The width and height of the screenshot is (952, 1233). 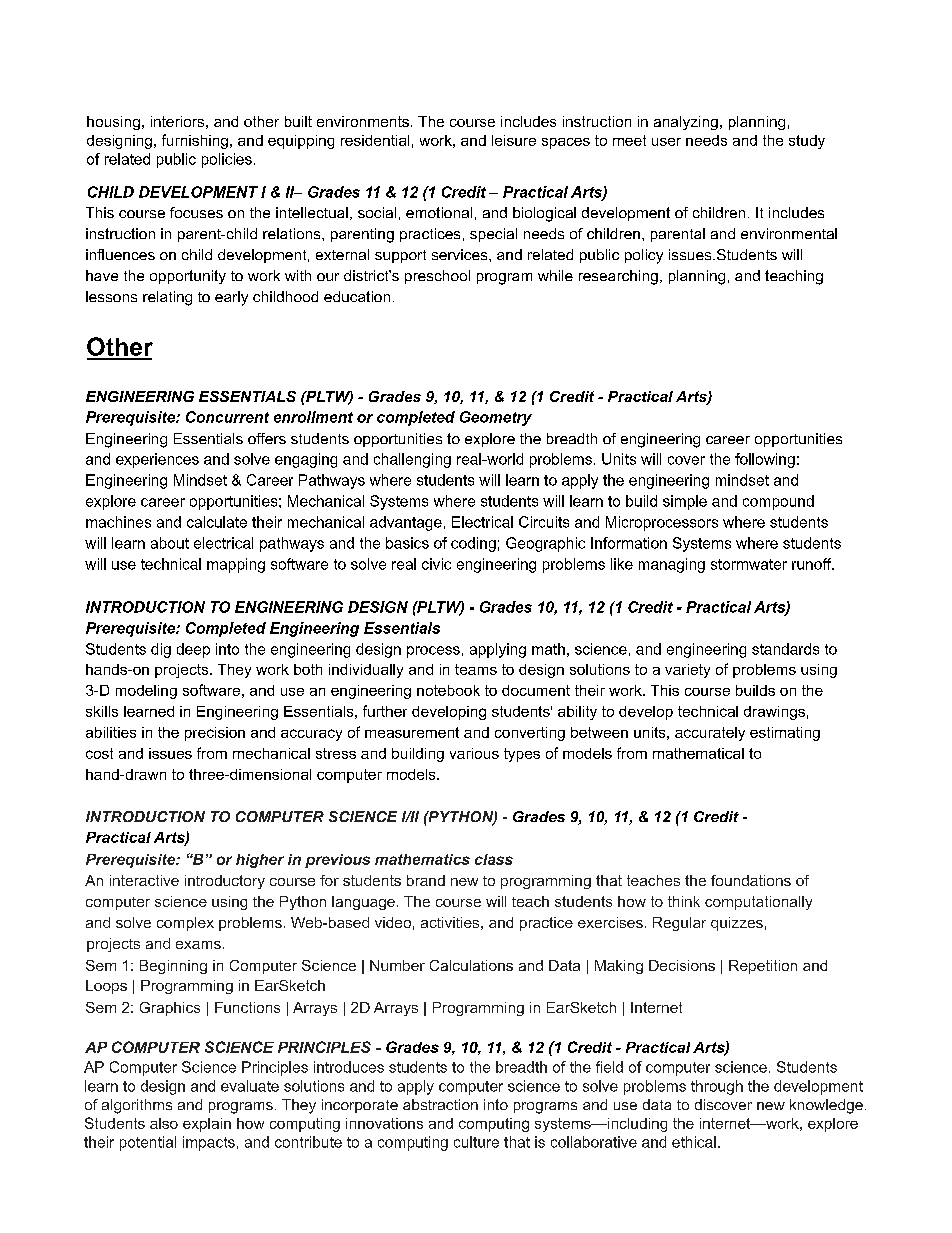 What do you see at coordinates (686, 123) in the screenshot?
I see `analyzing` at bounding box center [686, 123].
